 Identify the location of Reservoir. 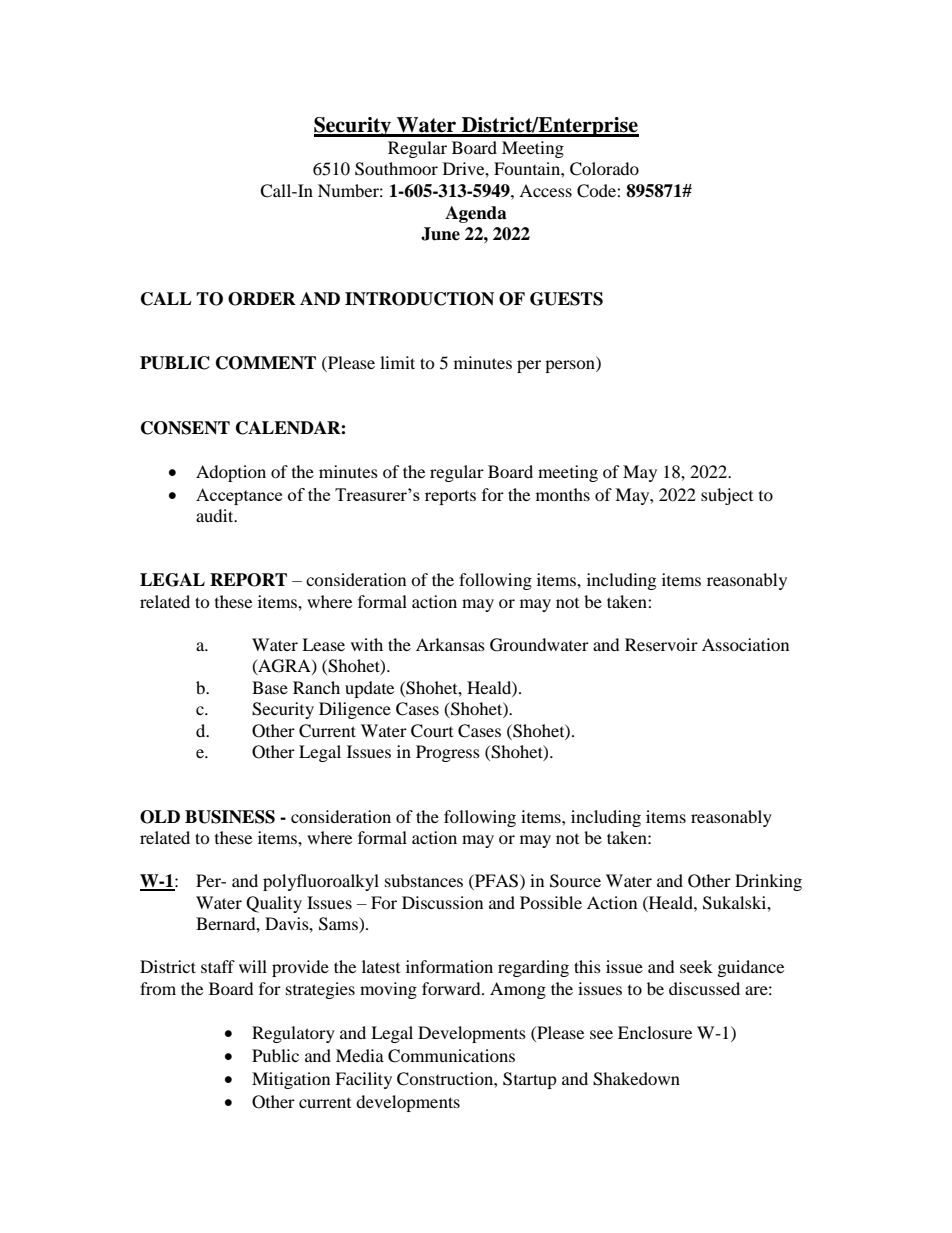
(661, 644).
